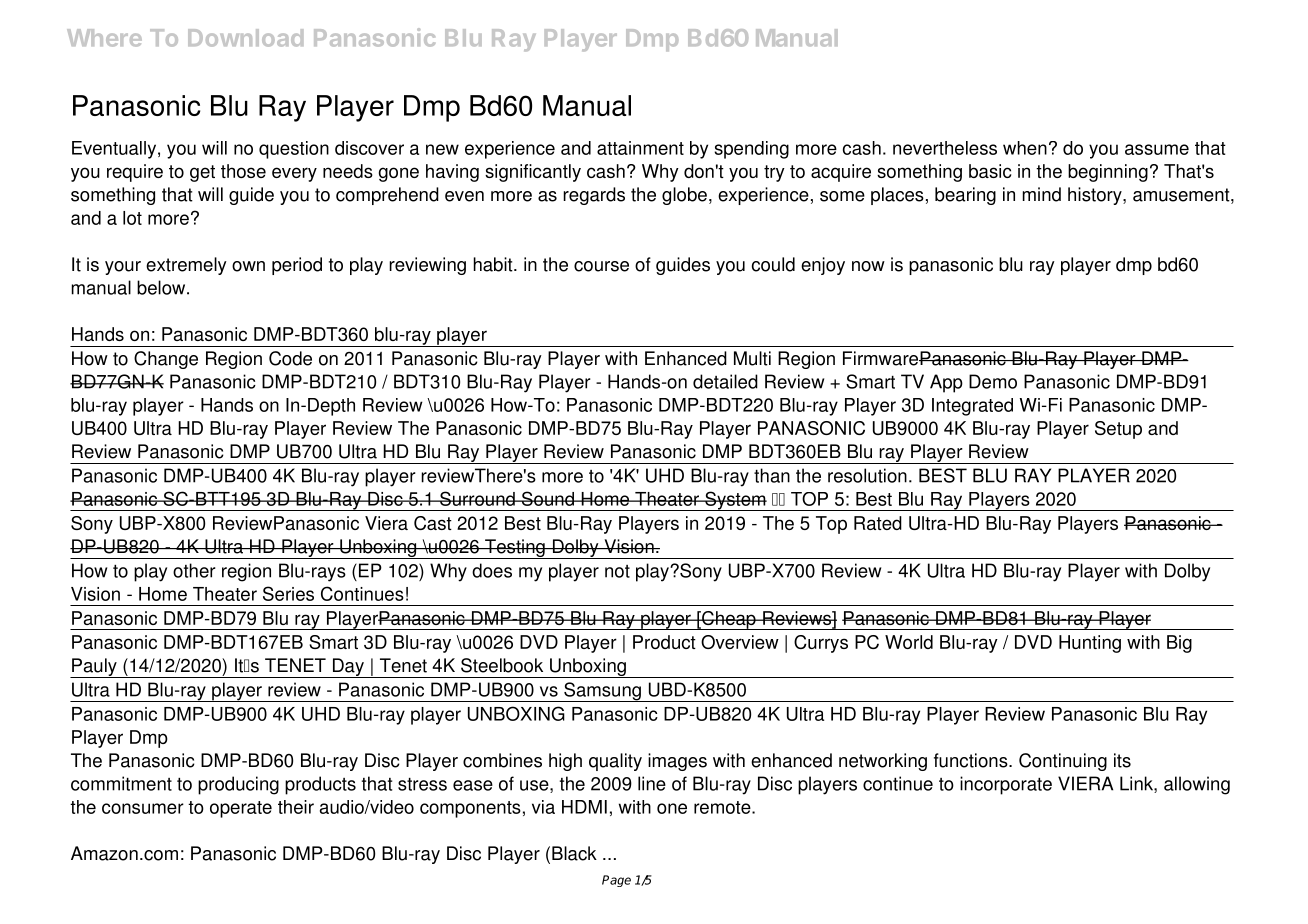 This image has width=1308, height=924. Describe the element at coordinates (574, 853) in the image. I see `Black` at that location.
